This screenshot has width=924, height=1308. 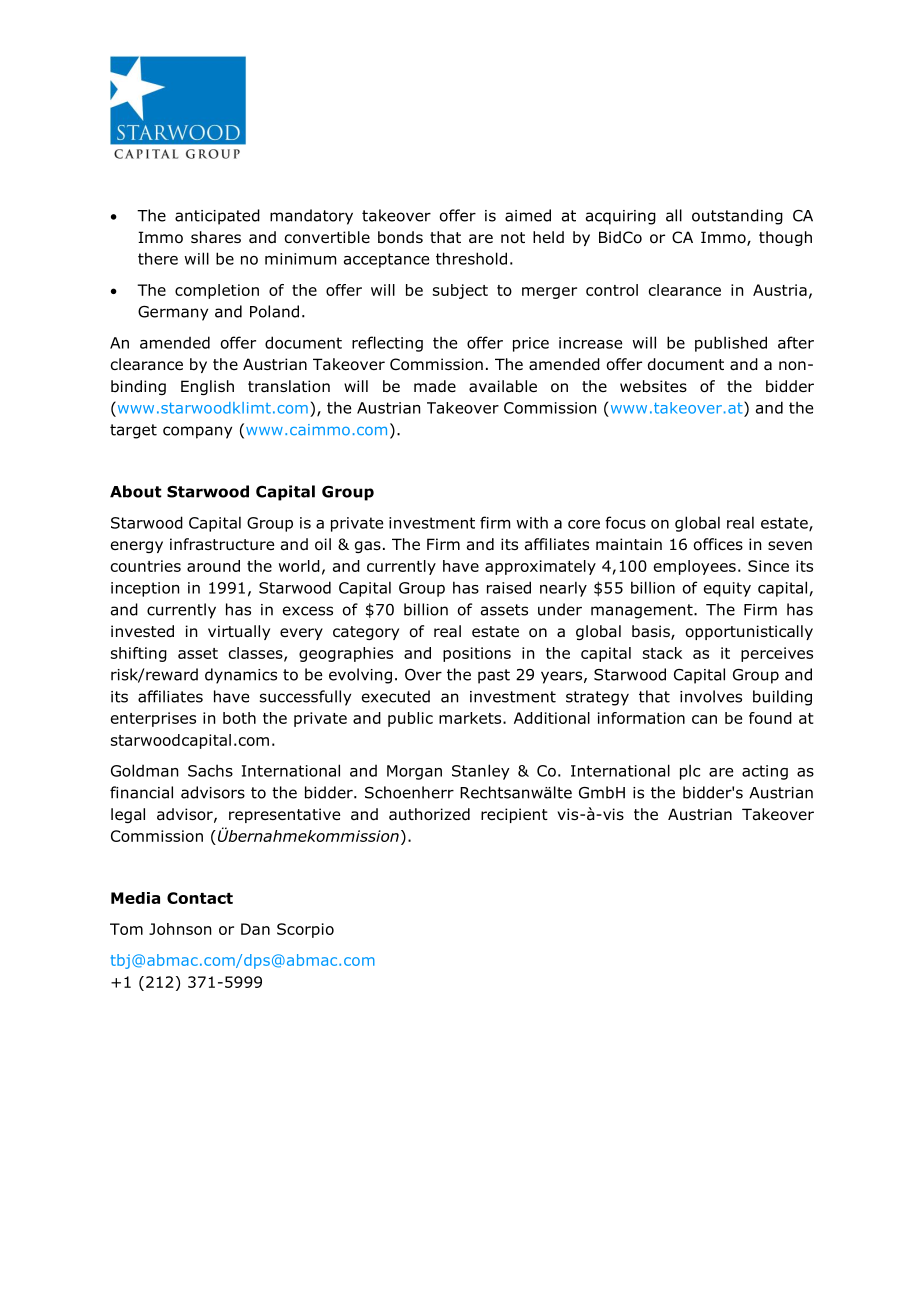 I want to click on shares, so click(x=216, y=237).
